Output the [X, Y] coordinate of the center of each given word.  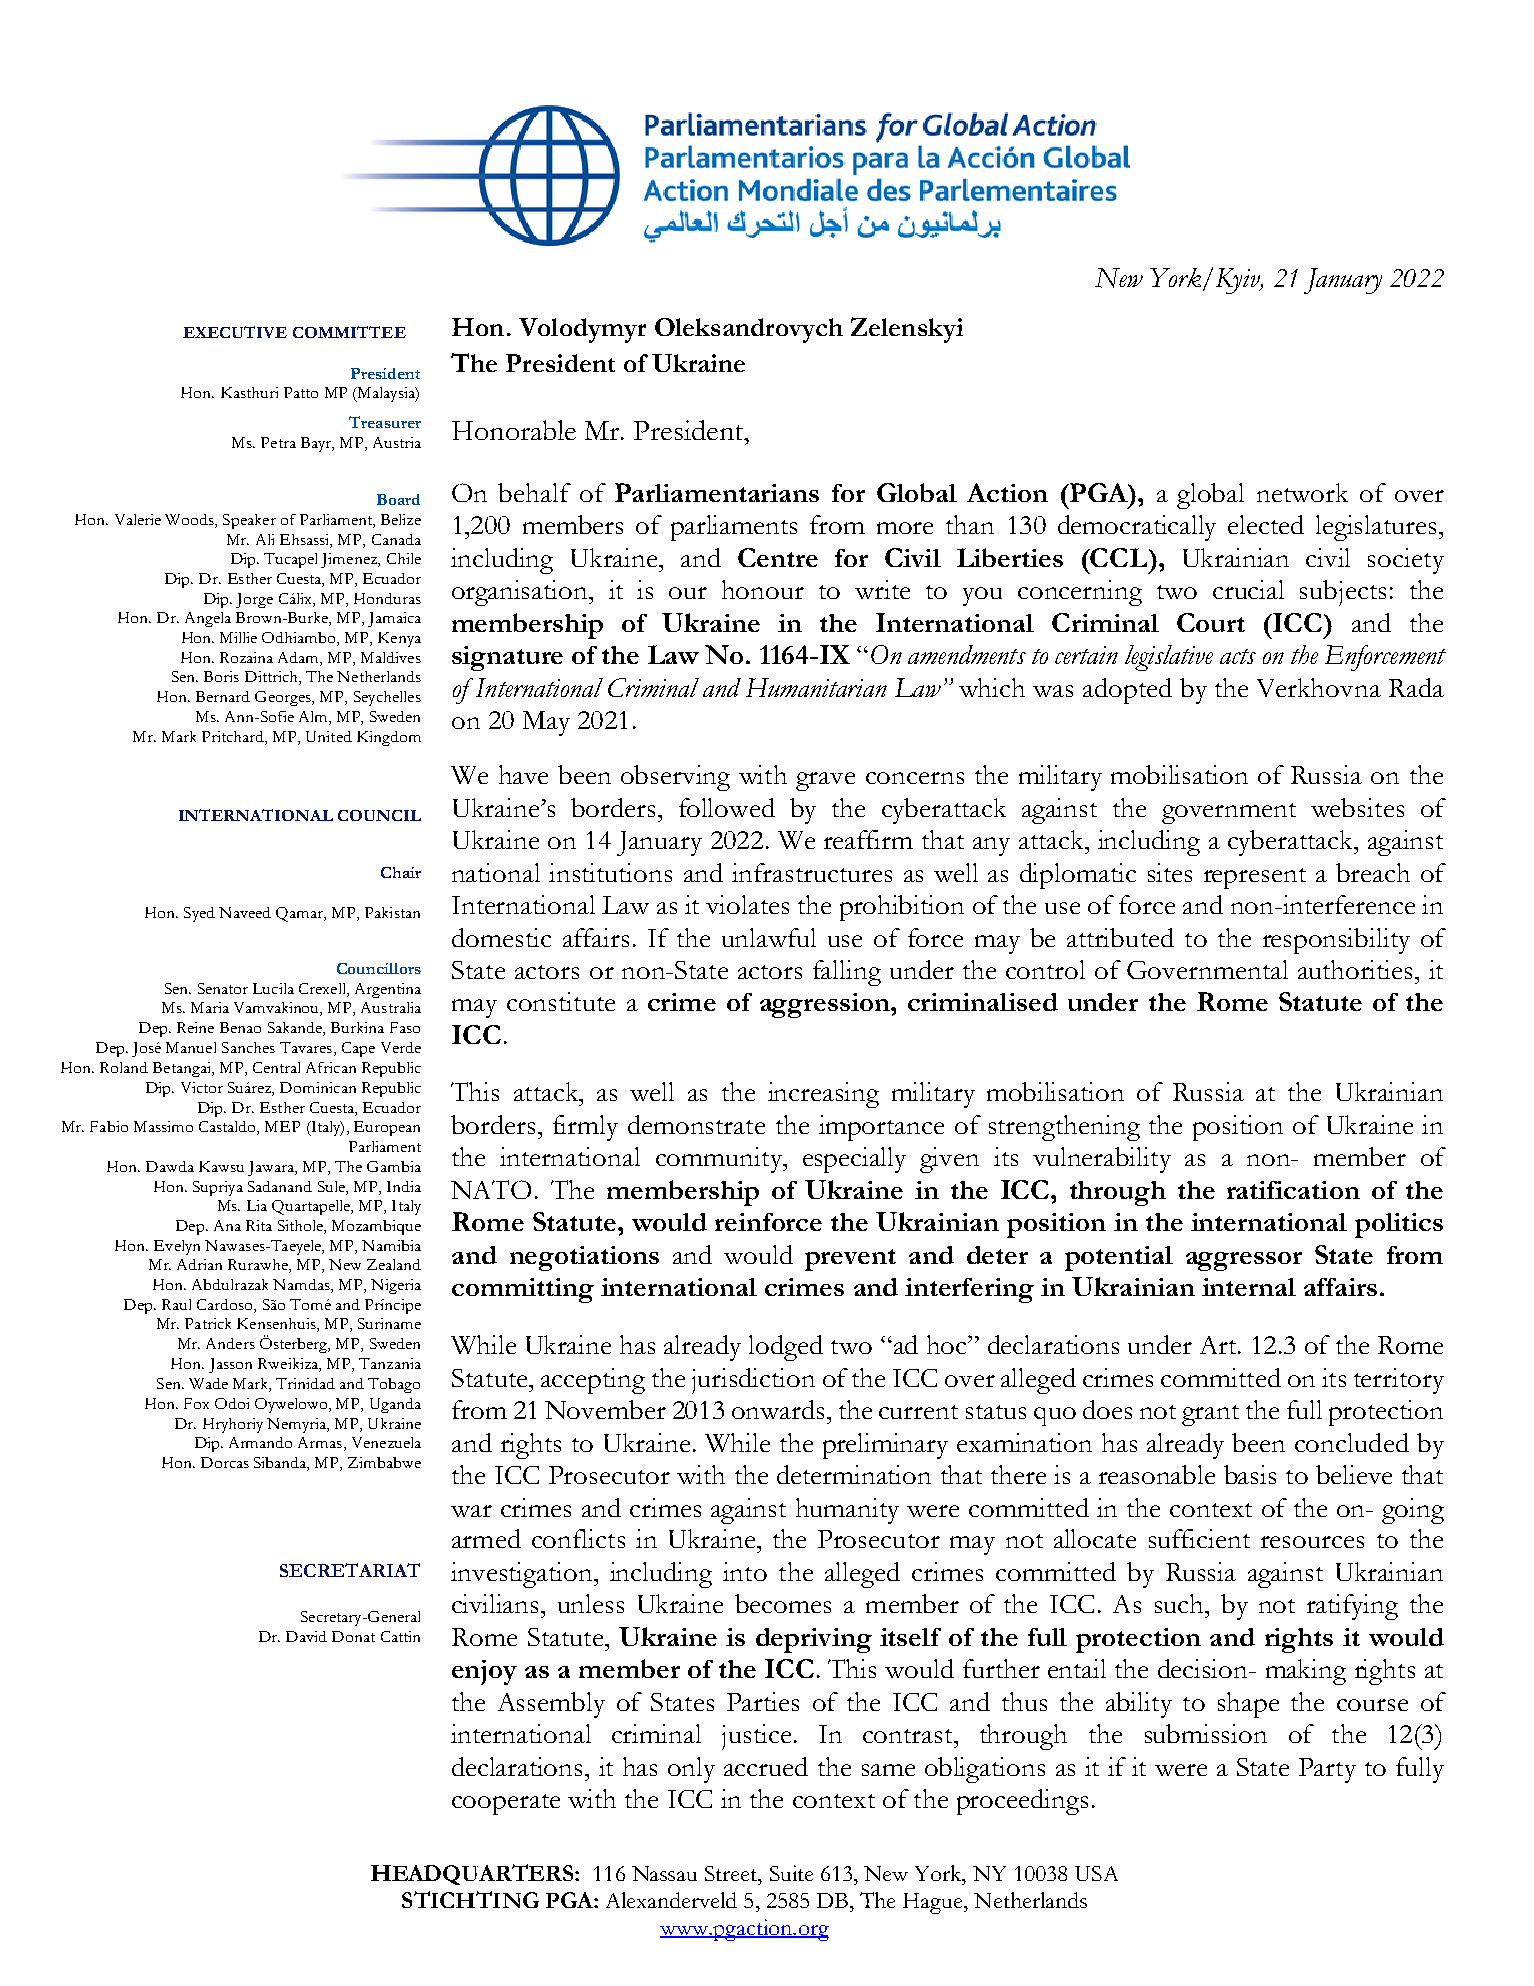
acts [1238, 656]
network [1302, 492]
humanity [847, 1511]
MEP [282, 1126]
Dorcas [225, 1462]
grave [825, 781]
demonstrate [696, 1124]
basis [1250, 1474]
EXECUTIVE [235, 332]
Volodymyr [582, 330]
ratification [1293, 1190]
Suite [791, 1873]
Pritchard [234, 738]
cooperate [506, 1804]
